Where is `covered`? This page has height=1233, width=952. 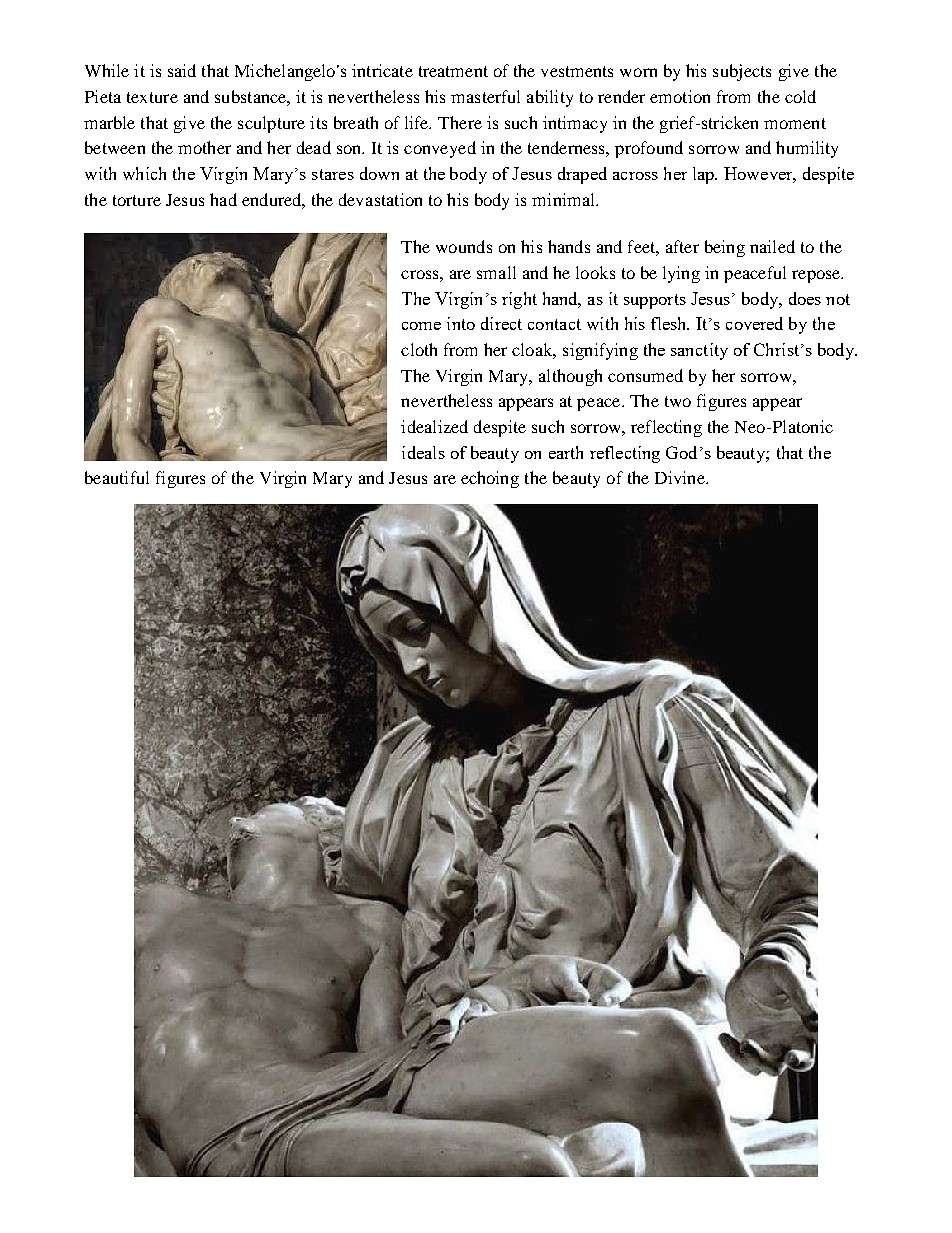 covered is located at coordinates (754, 323).
